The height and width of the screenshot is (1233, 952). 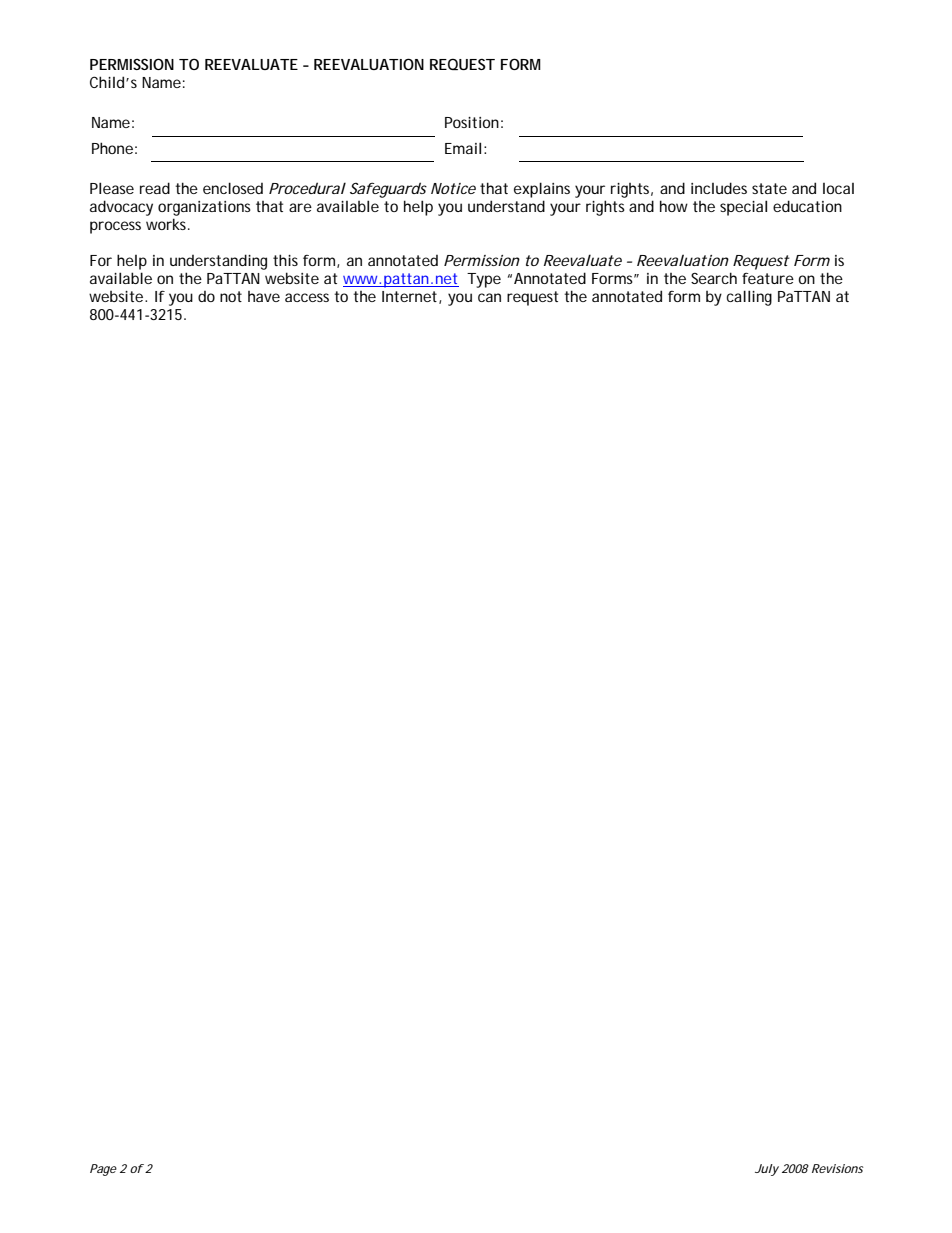 I want to click on state, so click(x=769, y=188).
